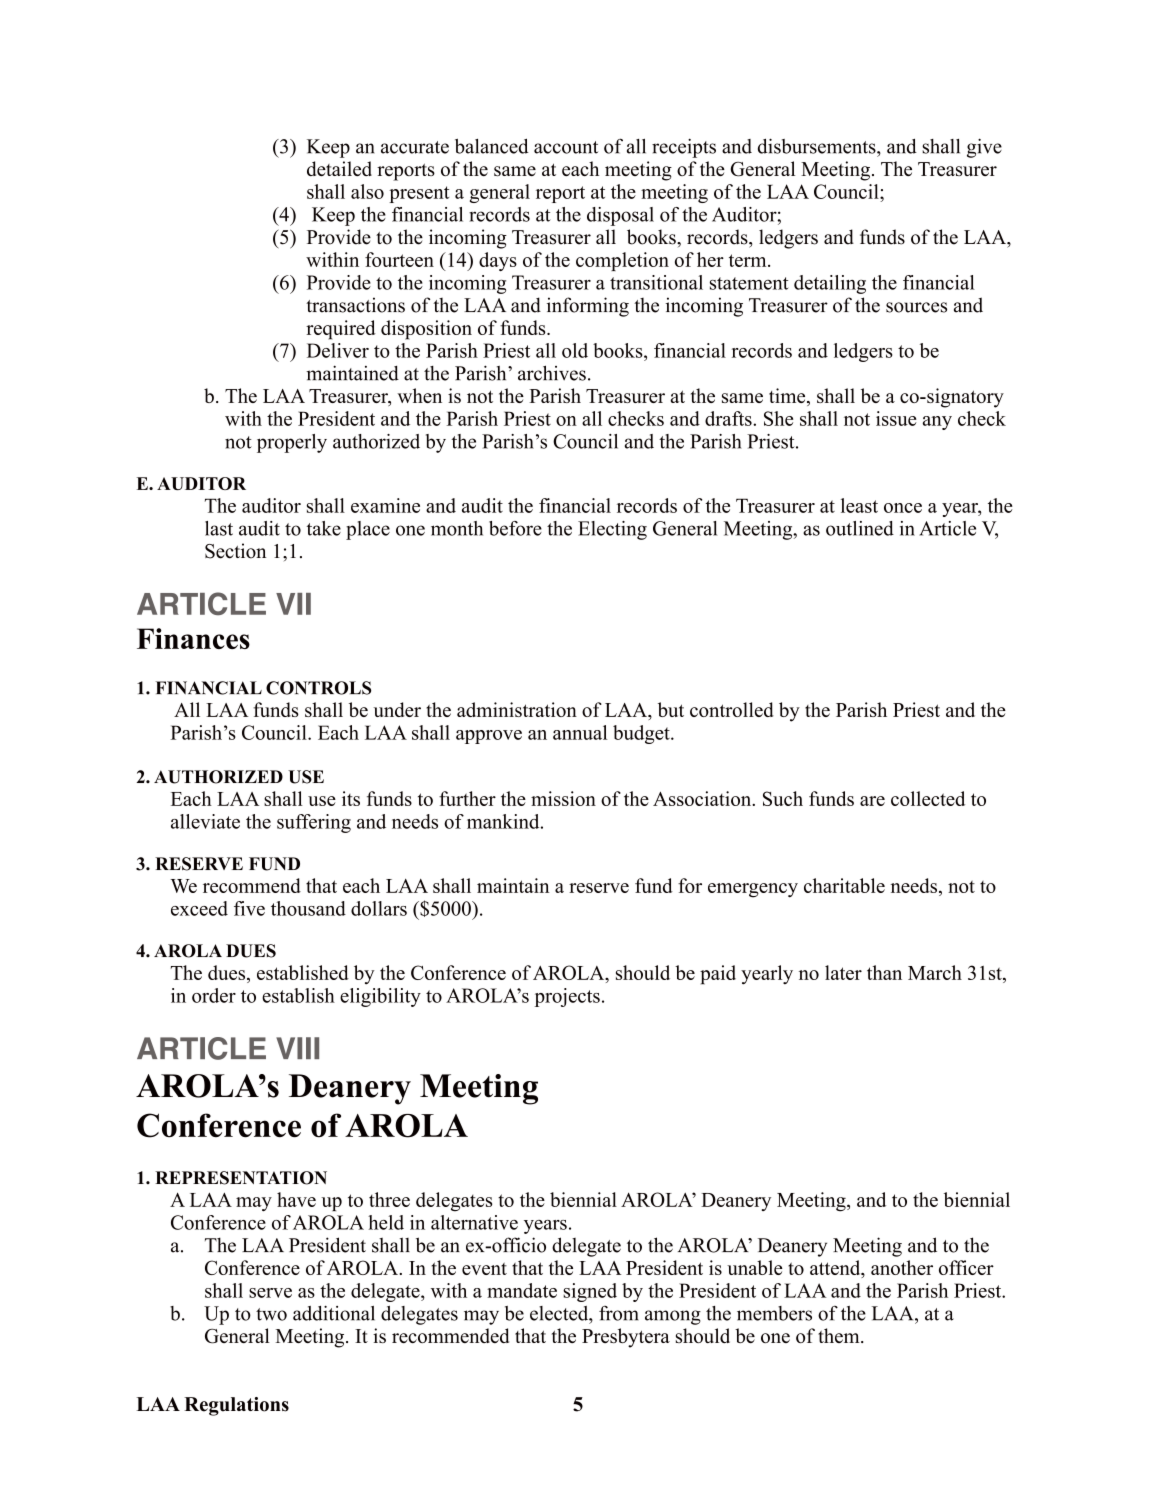 The width and height of the document is (1157, 1498). I want to click on suffering, so click(314, 823).
